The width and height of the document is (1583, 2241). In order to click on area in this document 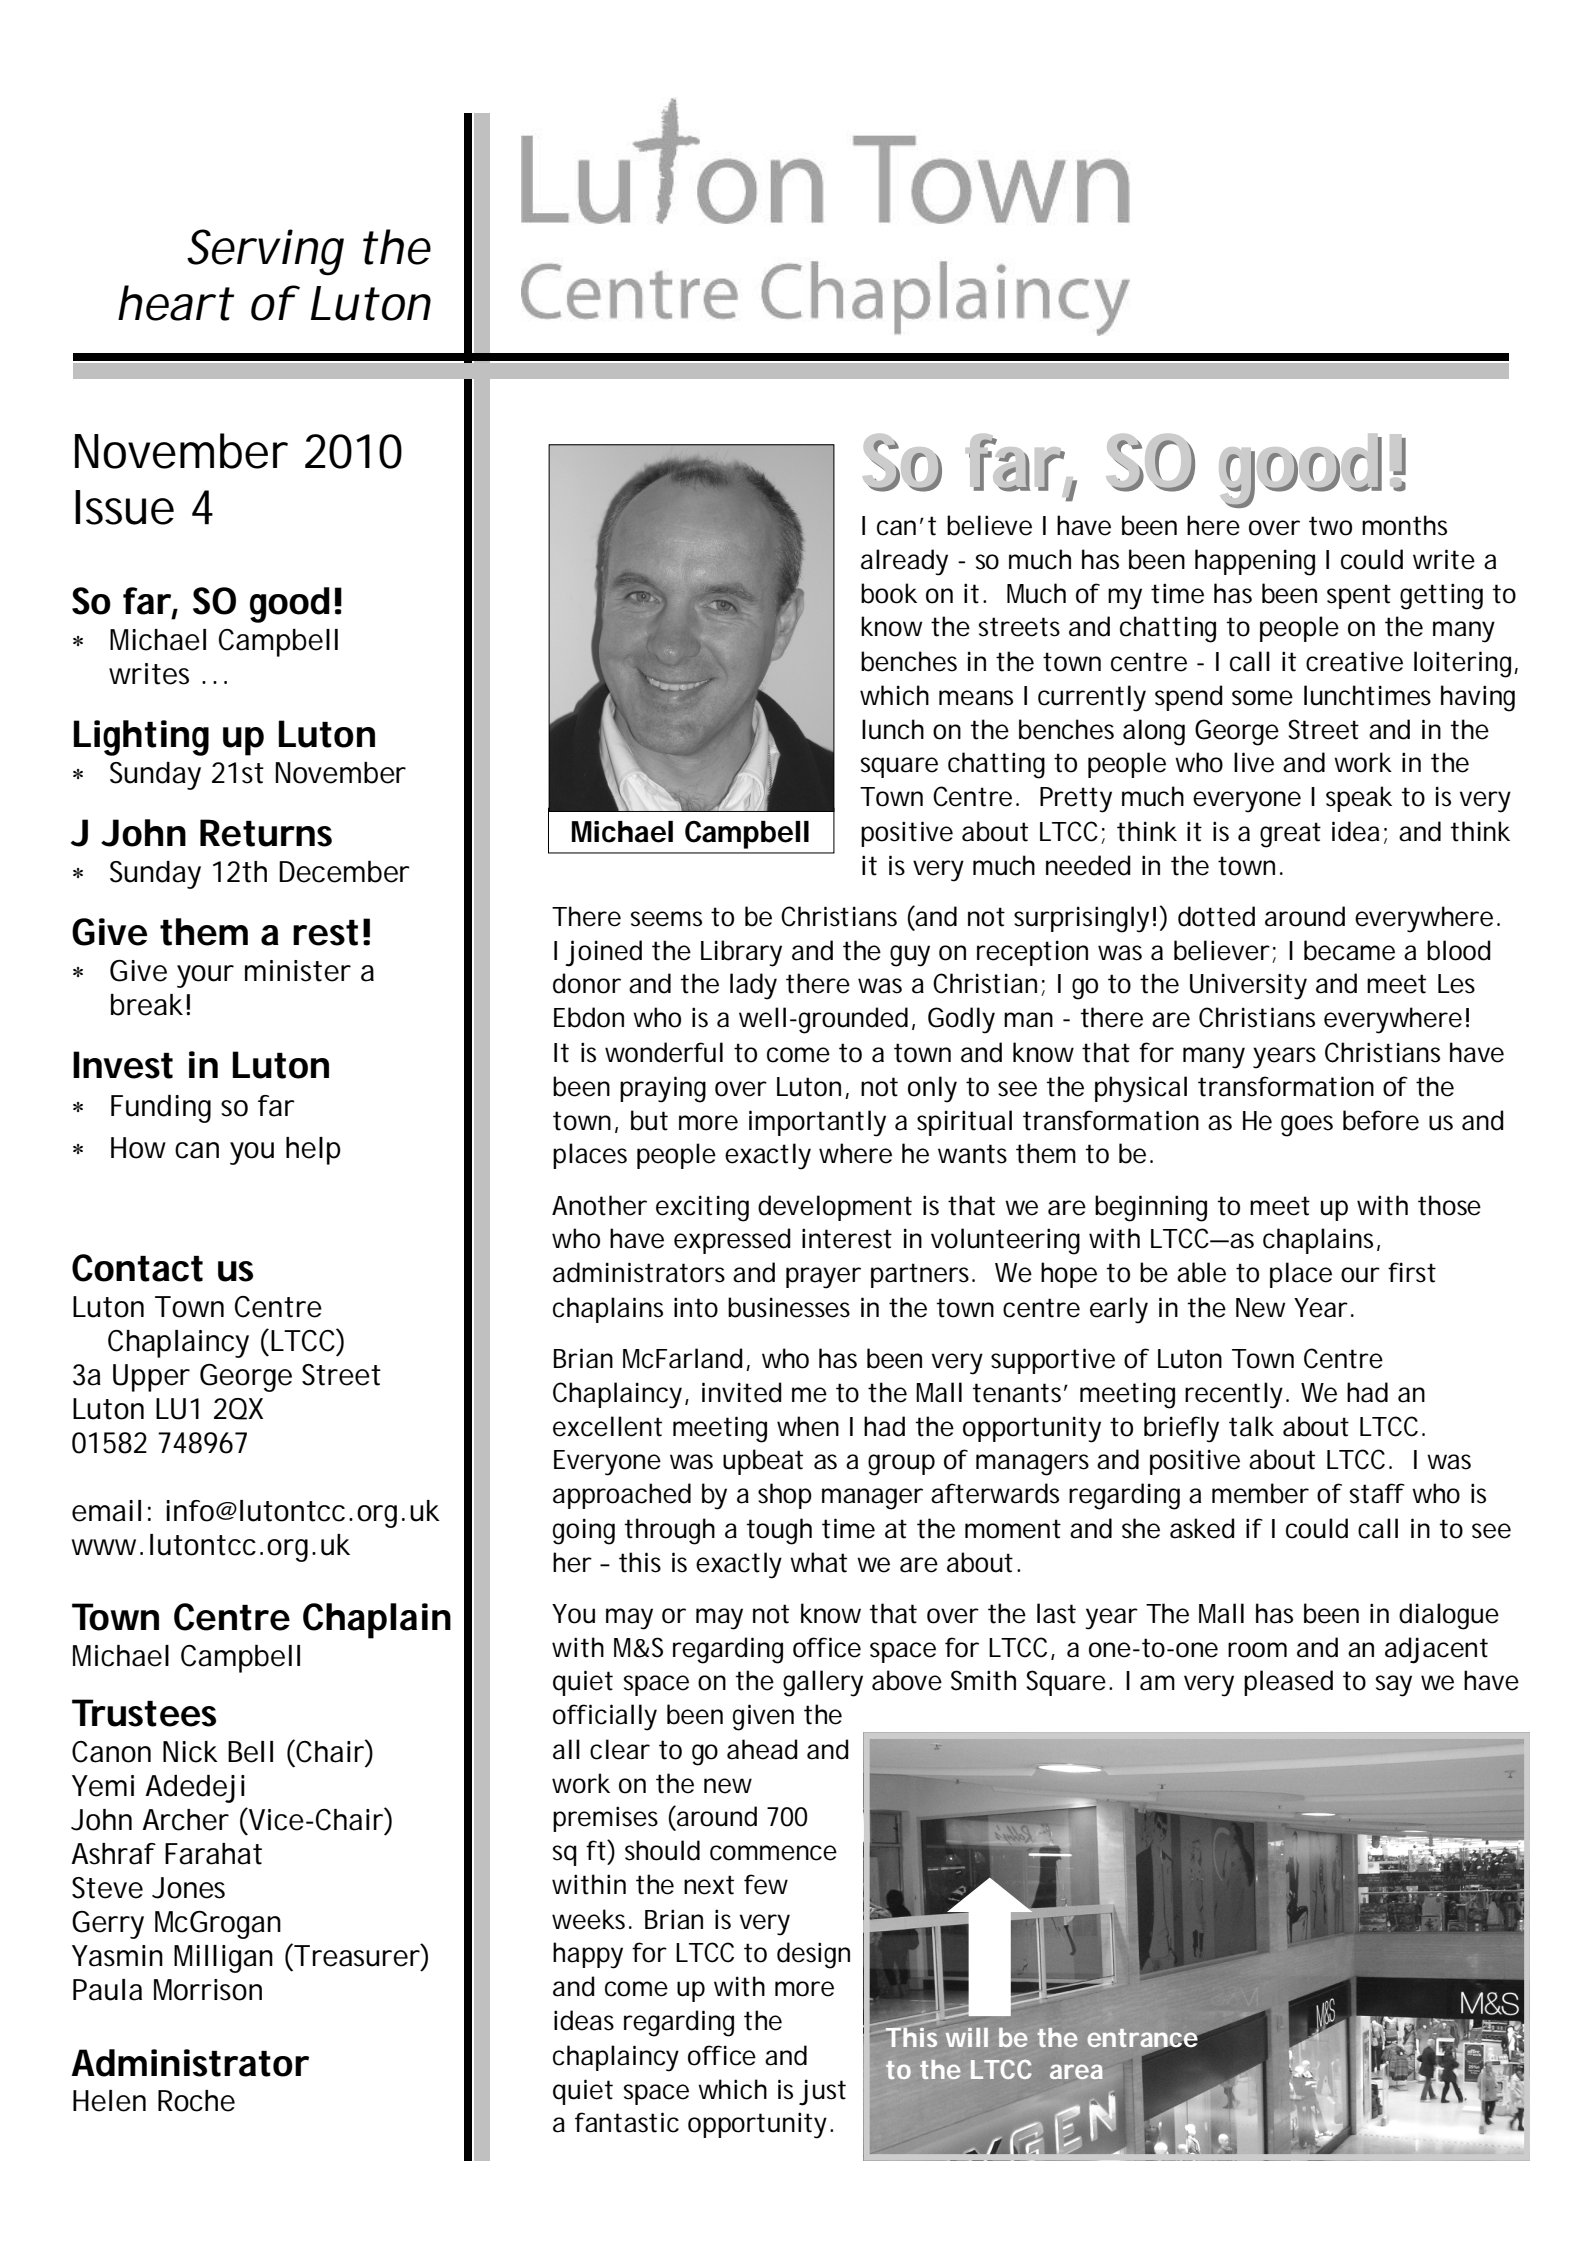, I will do `click(1076, 2071)`.
